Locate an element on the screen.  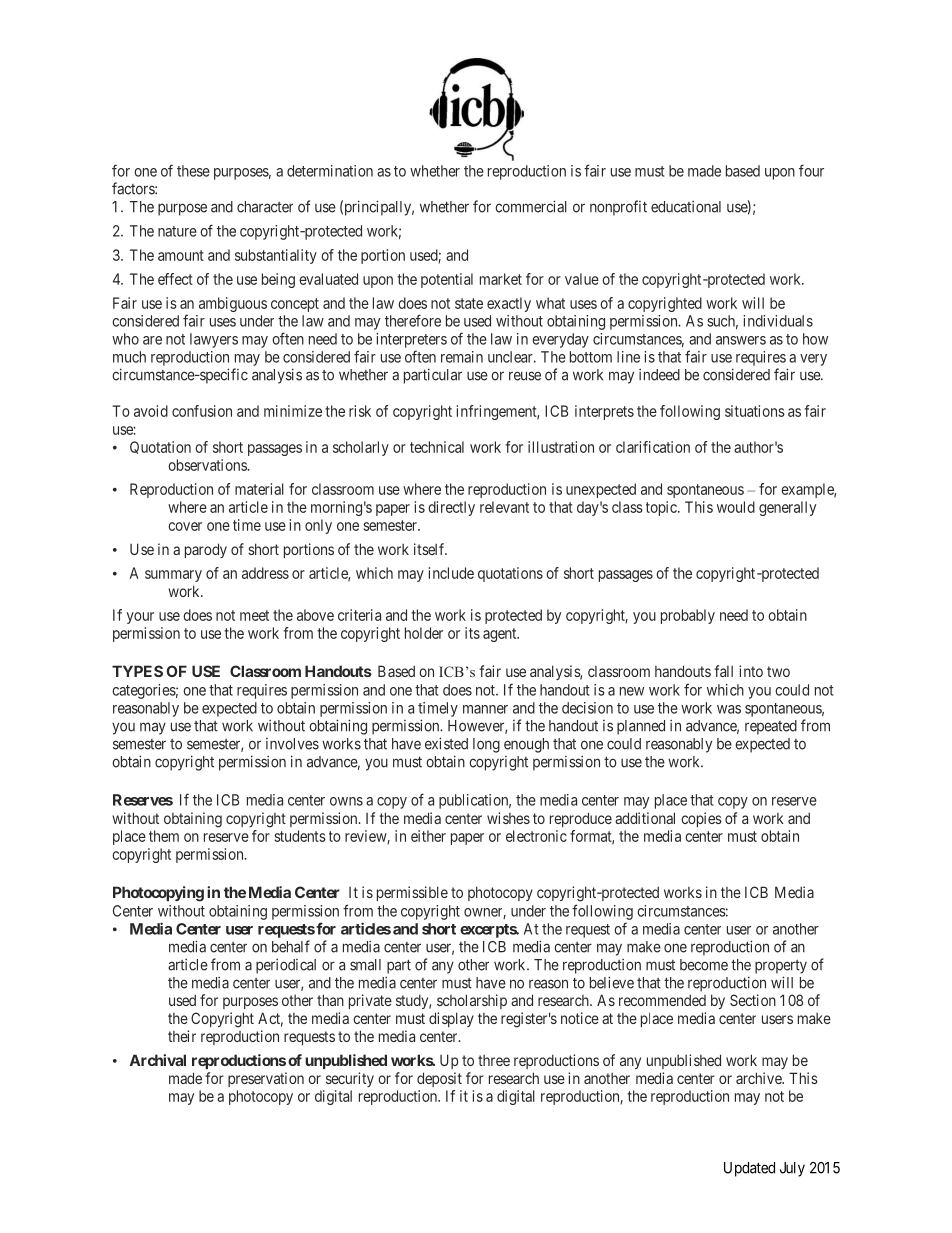
fall is located at coordinates (723, 671).
